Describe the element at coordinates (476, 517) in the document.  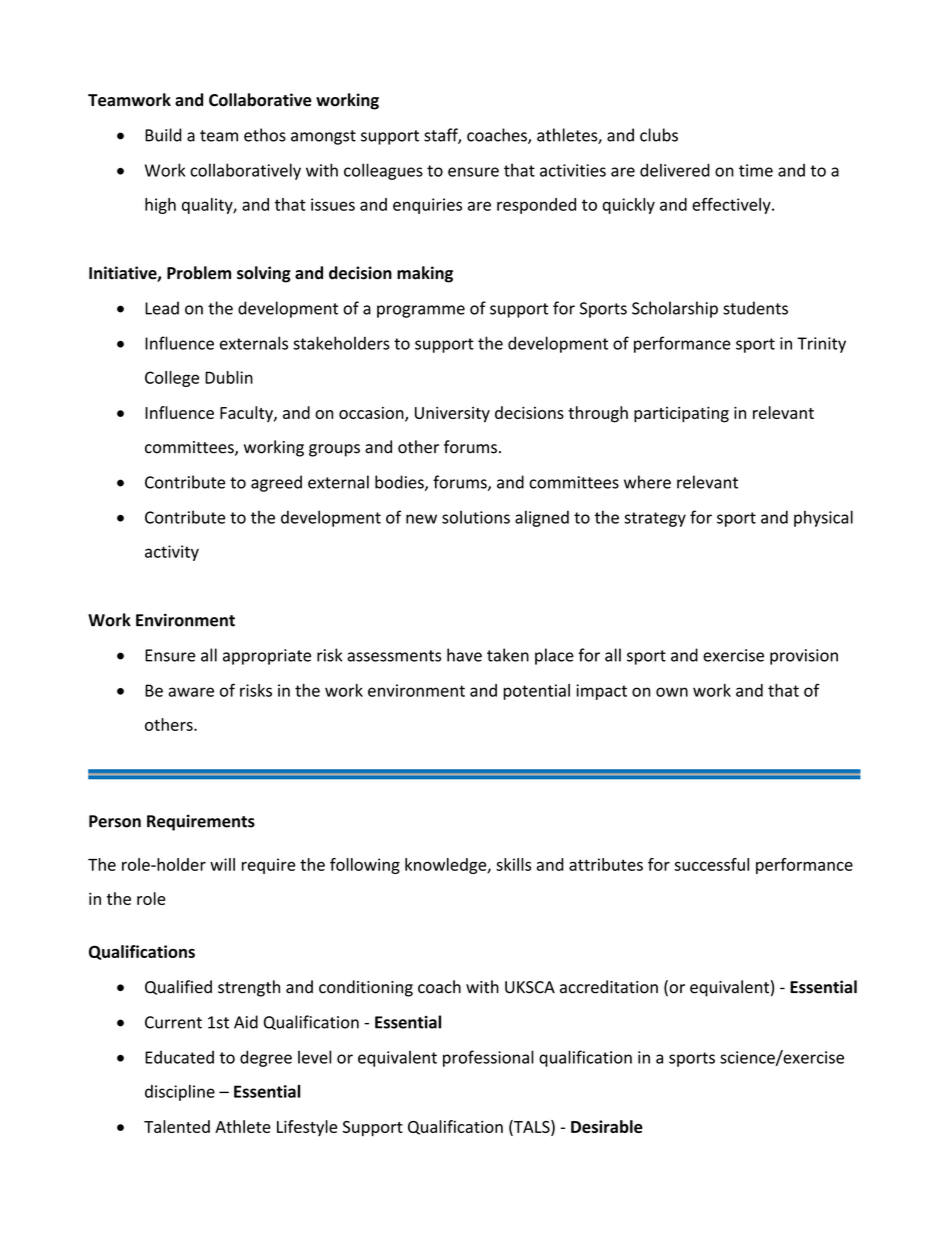
I see `solutions` at that location.
